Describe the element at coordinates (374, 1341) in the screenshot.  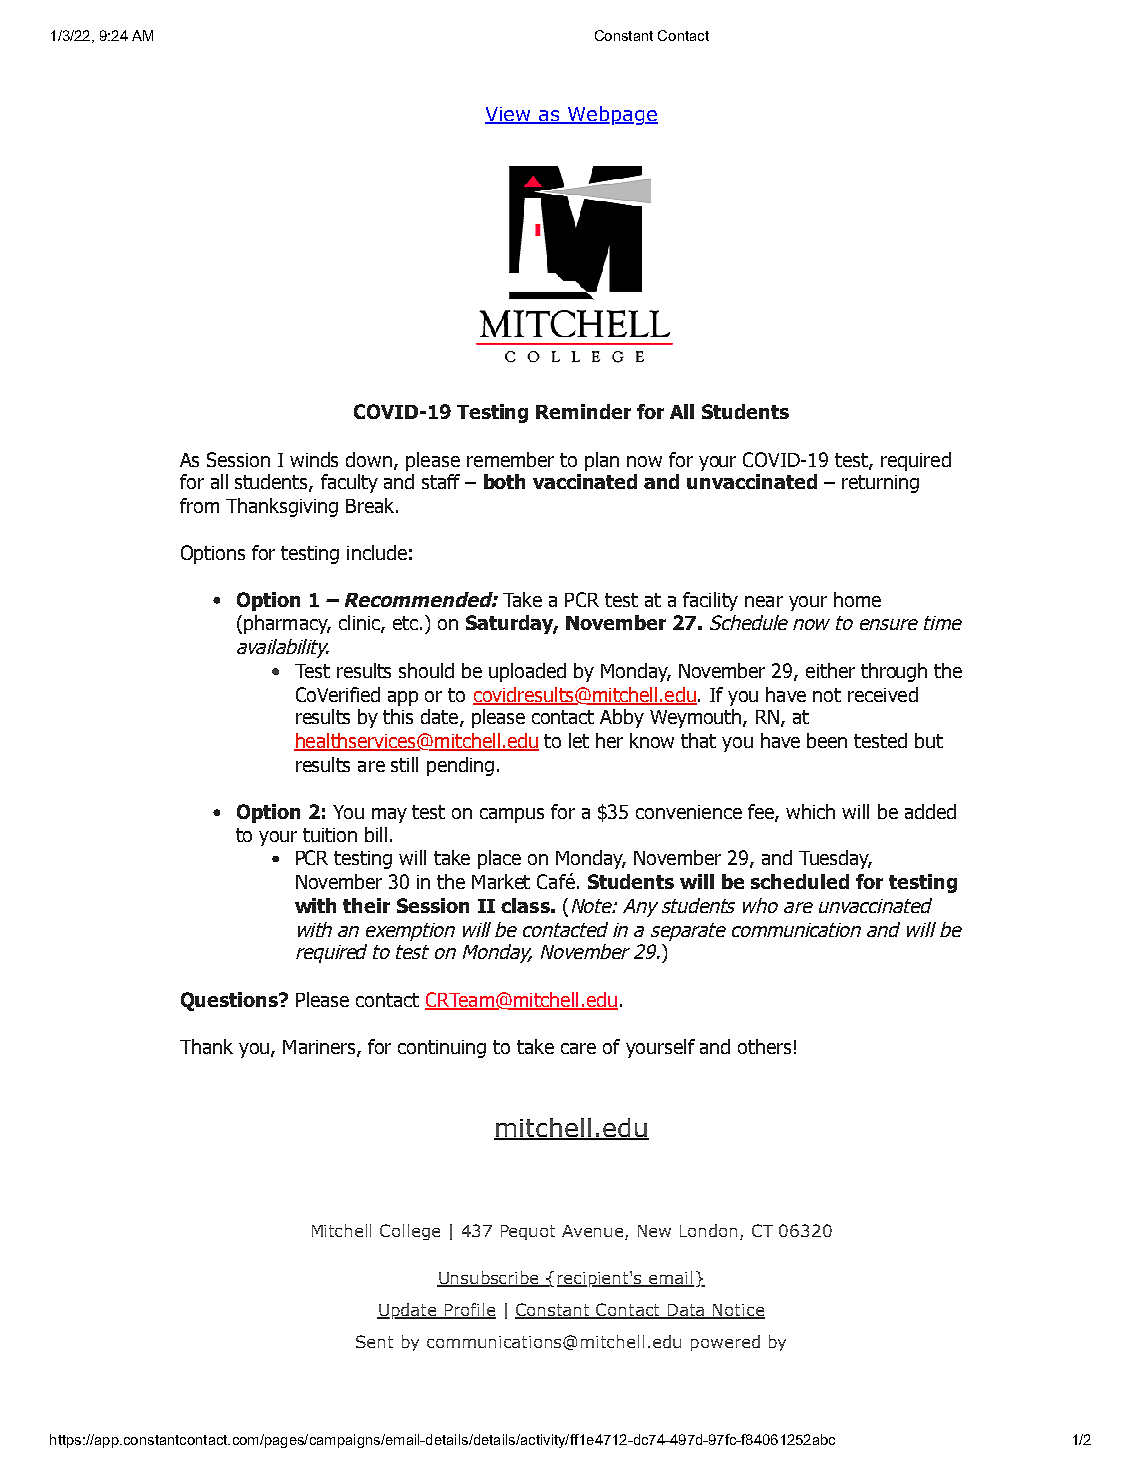
I see `Sent` at that location.
